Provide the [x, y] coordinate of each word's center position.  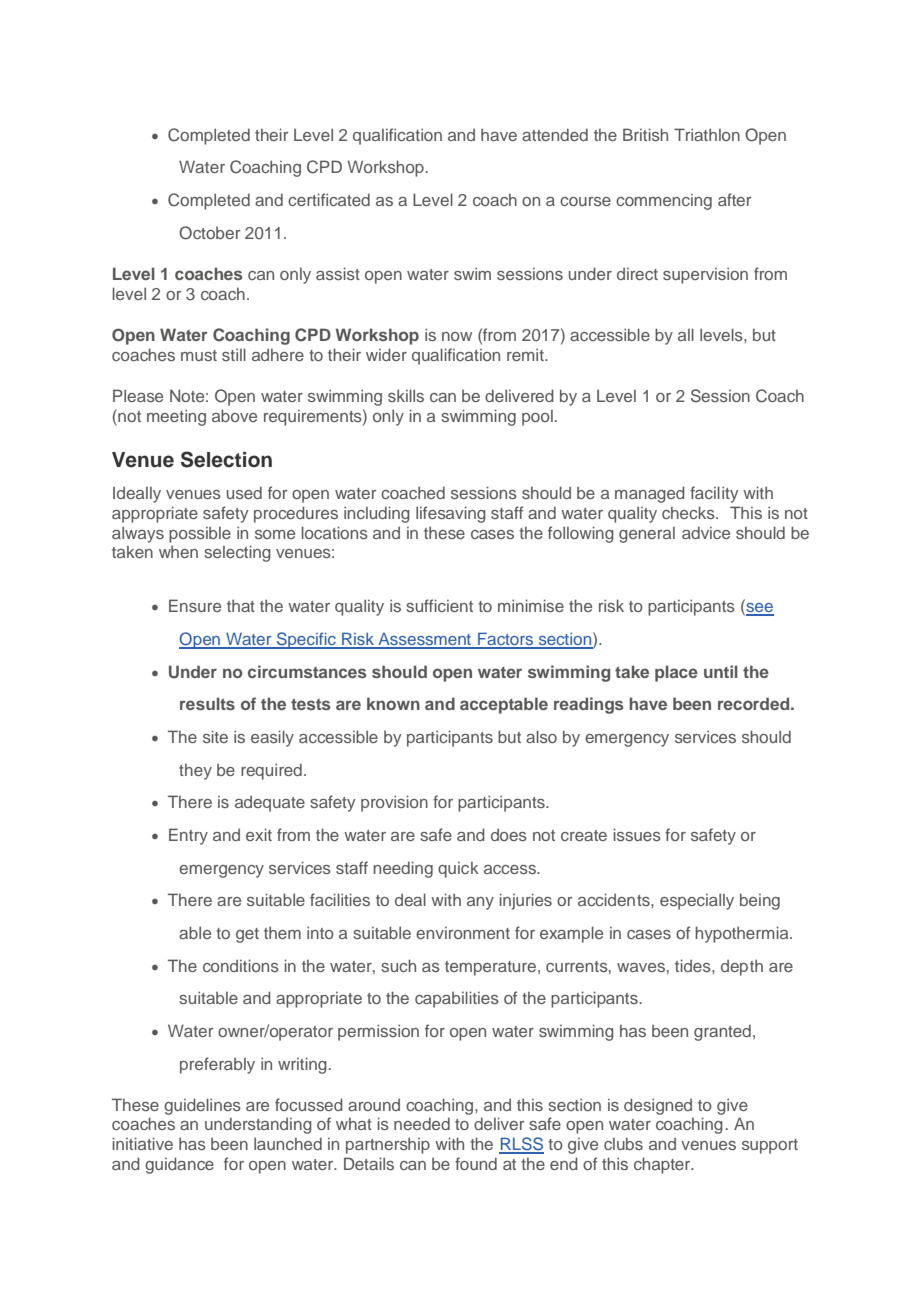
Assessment [425, 640]
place [676, 673]
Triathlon [707, 134]
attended [555, 134]
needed [422, 1123]
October [210, 233]
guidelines [202, 1106]
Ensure [195, 605]
